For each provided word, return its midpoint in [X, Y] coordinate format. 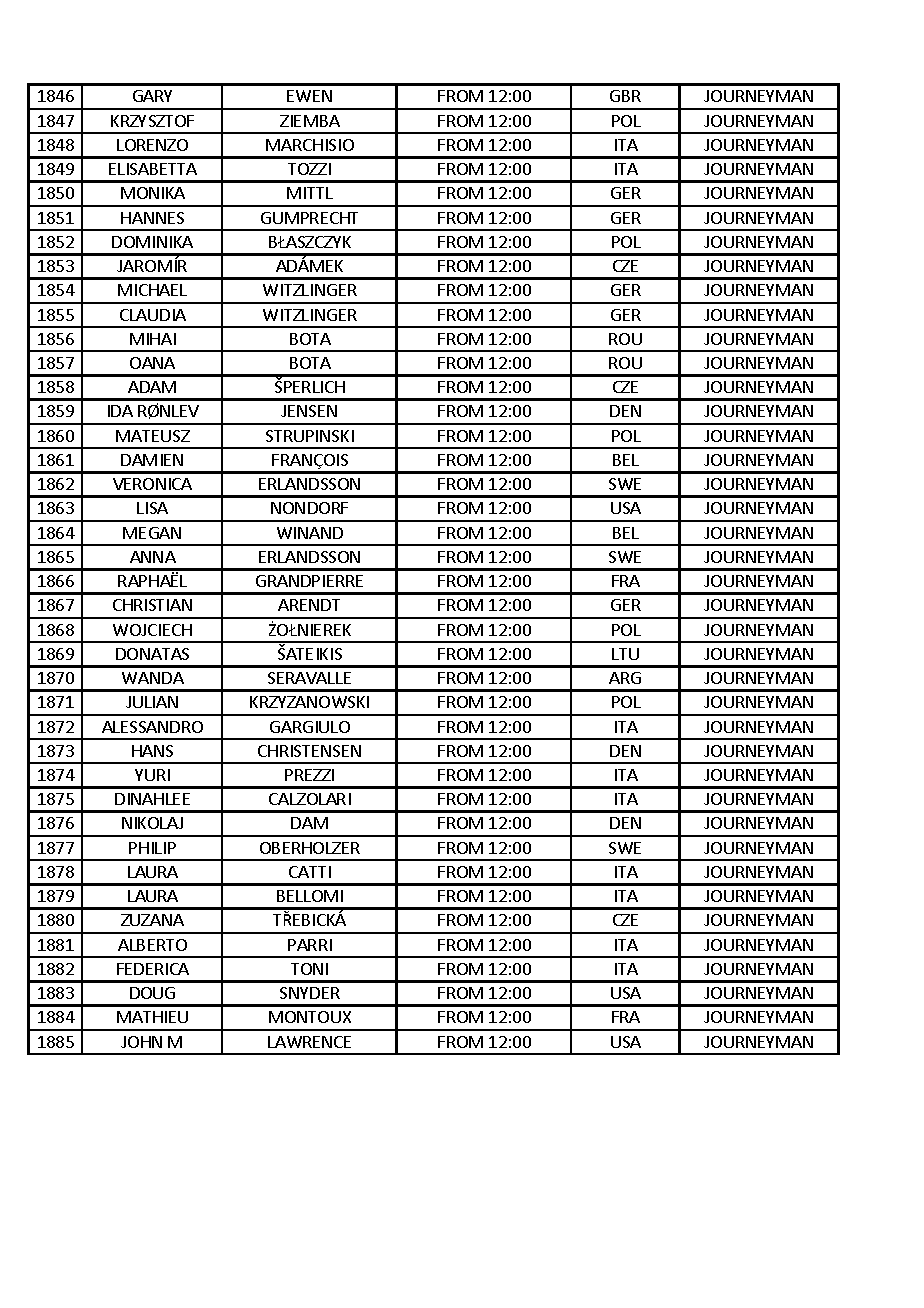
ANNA [153, 557]
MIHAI [153, 339]
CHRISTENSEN [309, 751]
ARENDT [309, 605]
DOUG [152, 993]
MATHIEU [152, 1017]
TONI [309, 969]
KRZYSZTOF [152, 121]
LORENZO [152, 145]
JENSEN [309, 411]
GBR [625, 96]
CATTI [310, 872]
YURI [152, 775]
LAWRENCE [309, 1042]
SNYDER [310, 993]
